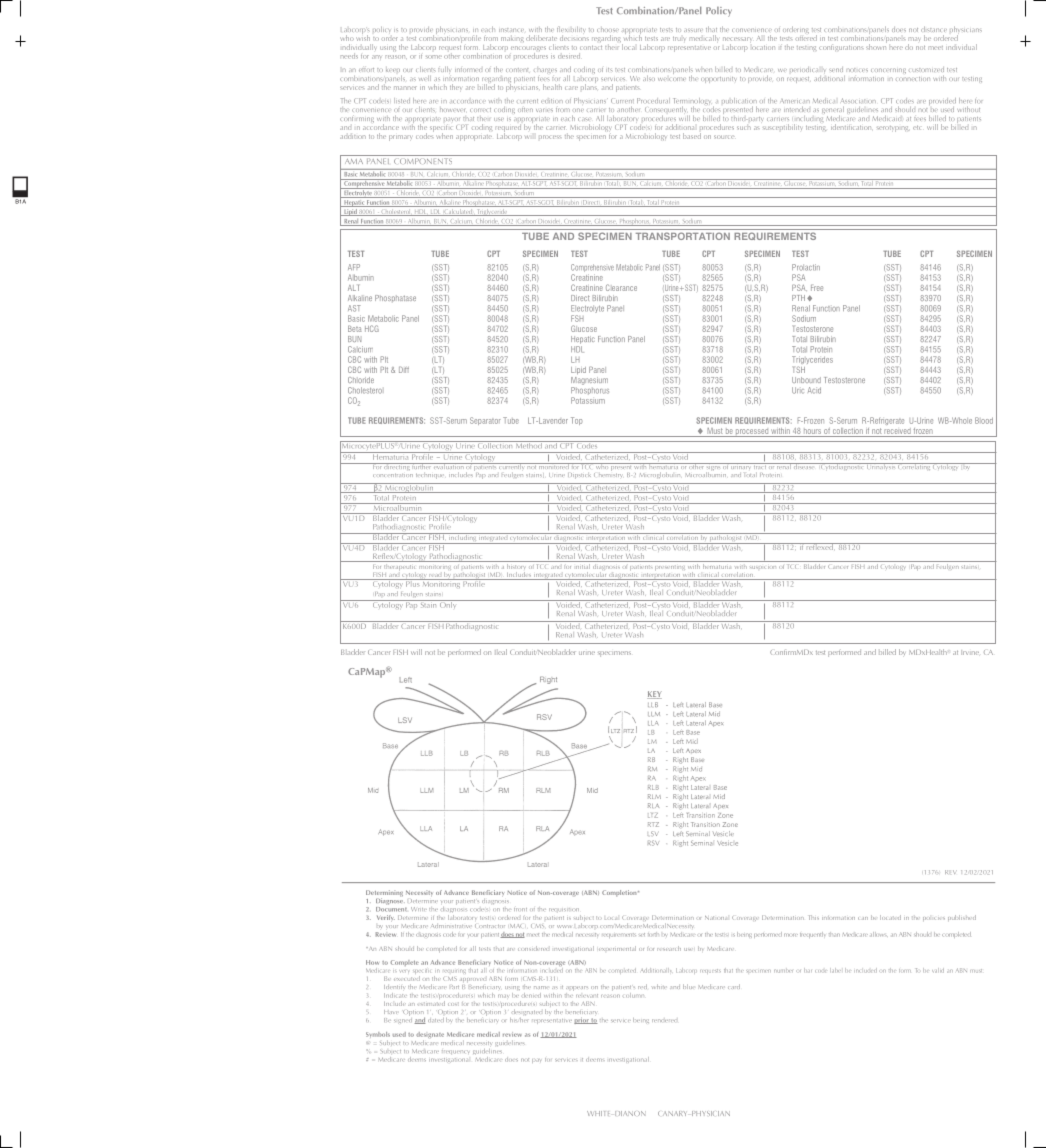  Describe the element at coordinates (434, 57) in the screenshot. I see `some` at that location.
